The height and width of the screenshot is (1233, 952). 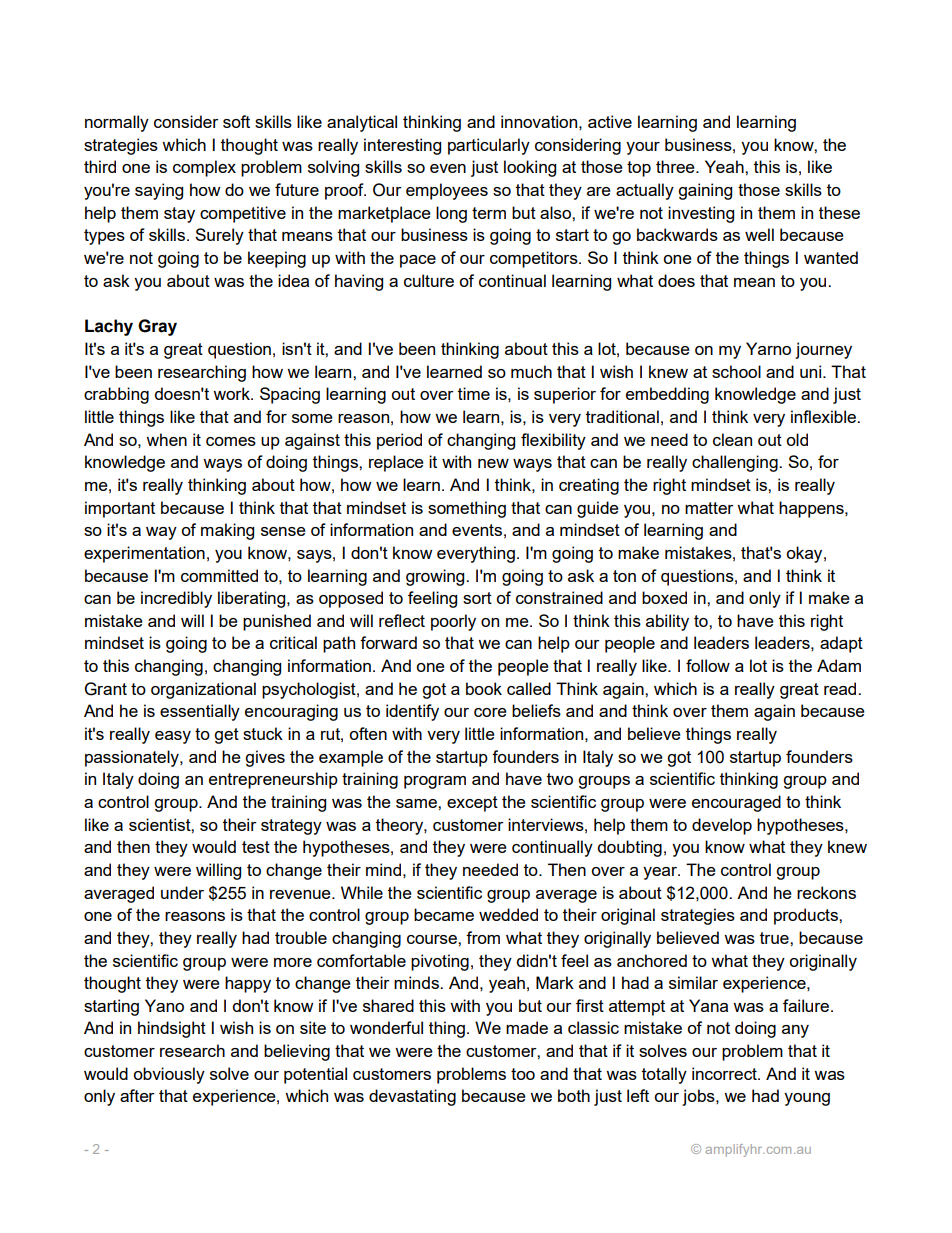 What do you see at coordinates (736, 803) in the screenshot?
I see `encouraged` at bounding box center [736, 803].
